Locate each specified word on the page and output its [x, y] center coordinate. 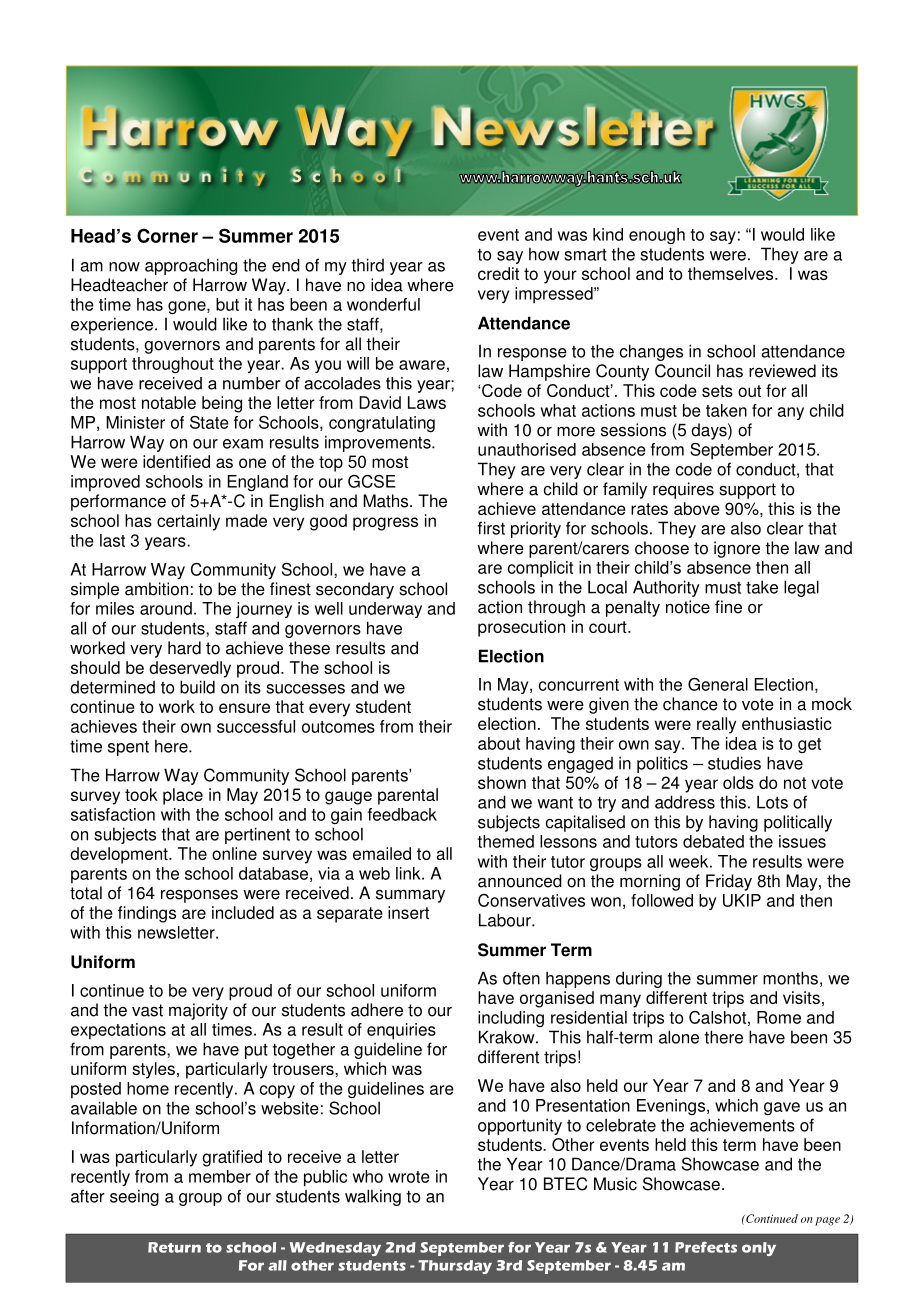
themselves [732, 273]
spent [128, 748]
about [499, 743]
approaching [191, 266]
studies [734, 763]
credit [498, 273]
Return [174, 1247]
